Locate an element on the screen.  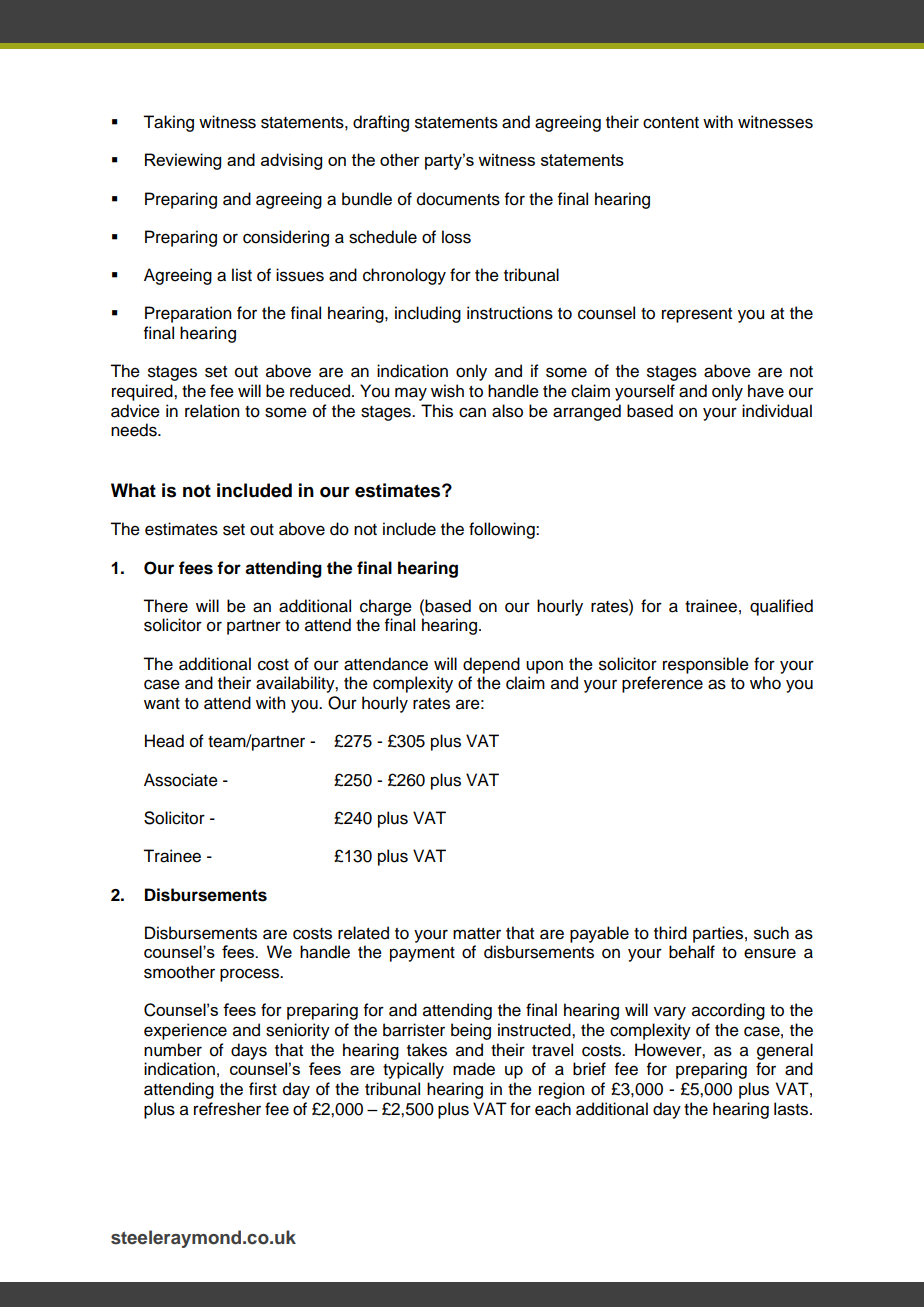
Reviewing is located at coordinates (183, 161).
